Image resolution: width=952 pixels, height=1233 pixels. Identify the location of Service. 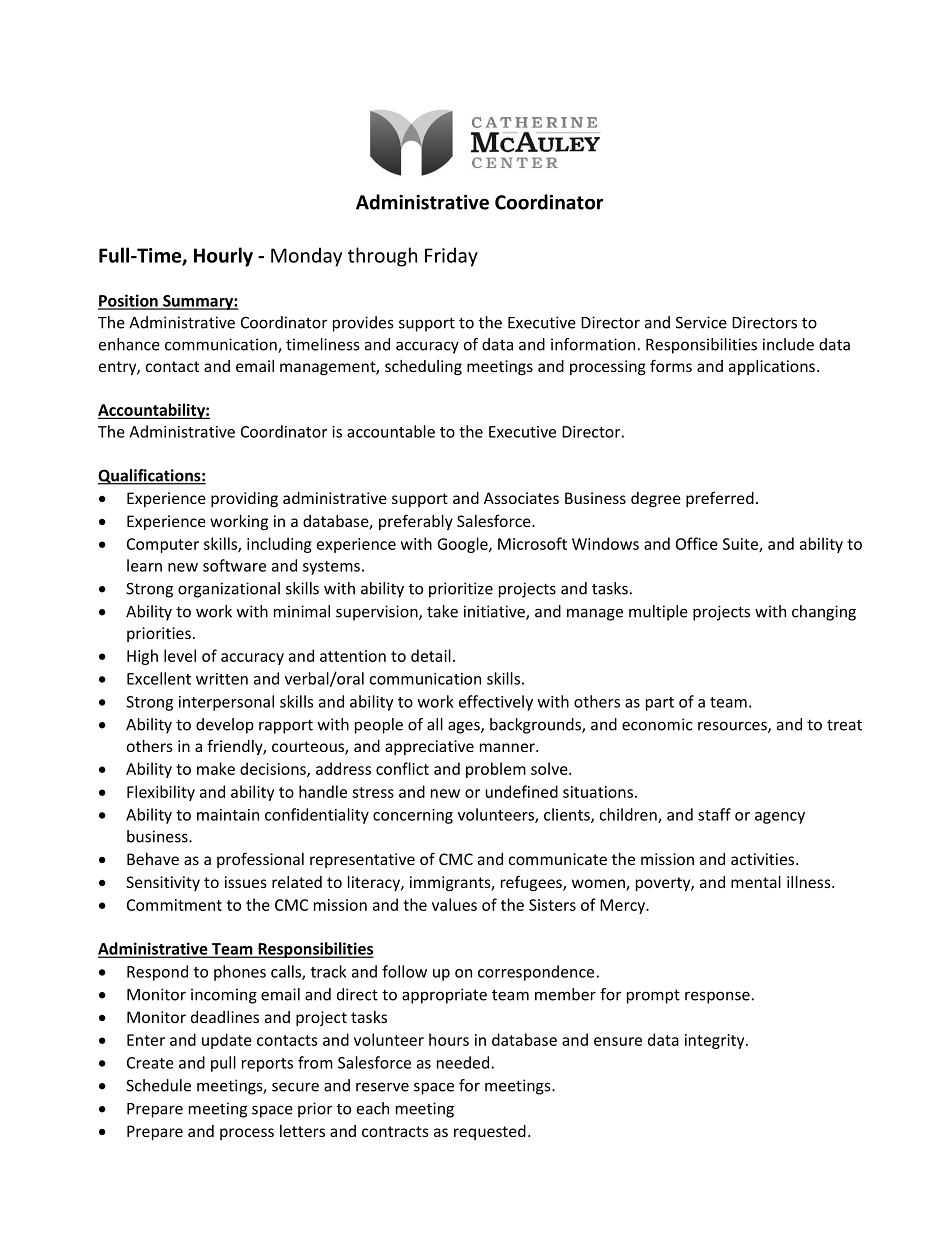
(701, 322).
